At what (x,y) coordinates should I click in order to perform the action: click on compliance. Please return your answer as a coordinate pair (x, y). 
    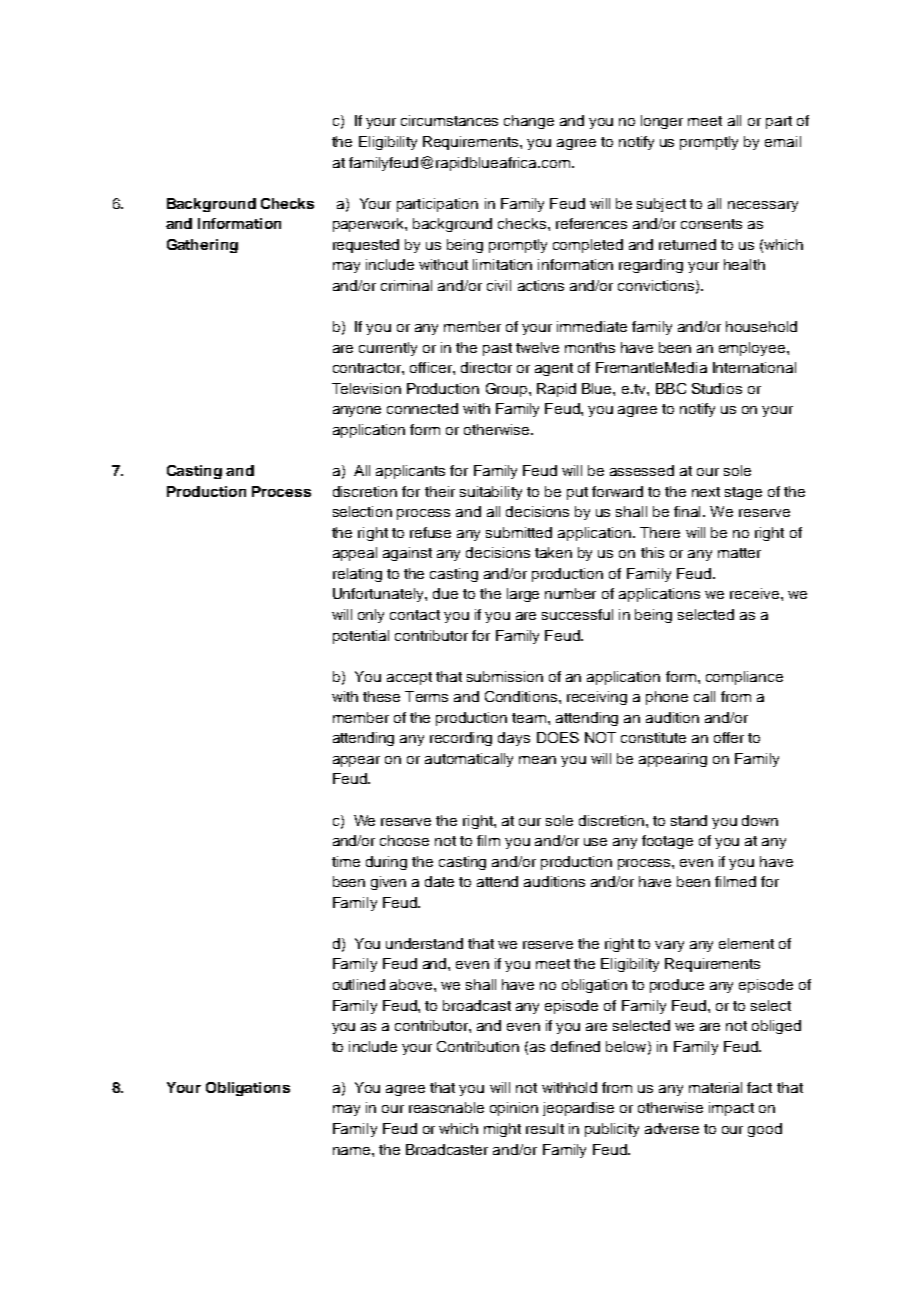
    Looking at the image, I should click on (744, 678).
